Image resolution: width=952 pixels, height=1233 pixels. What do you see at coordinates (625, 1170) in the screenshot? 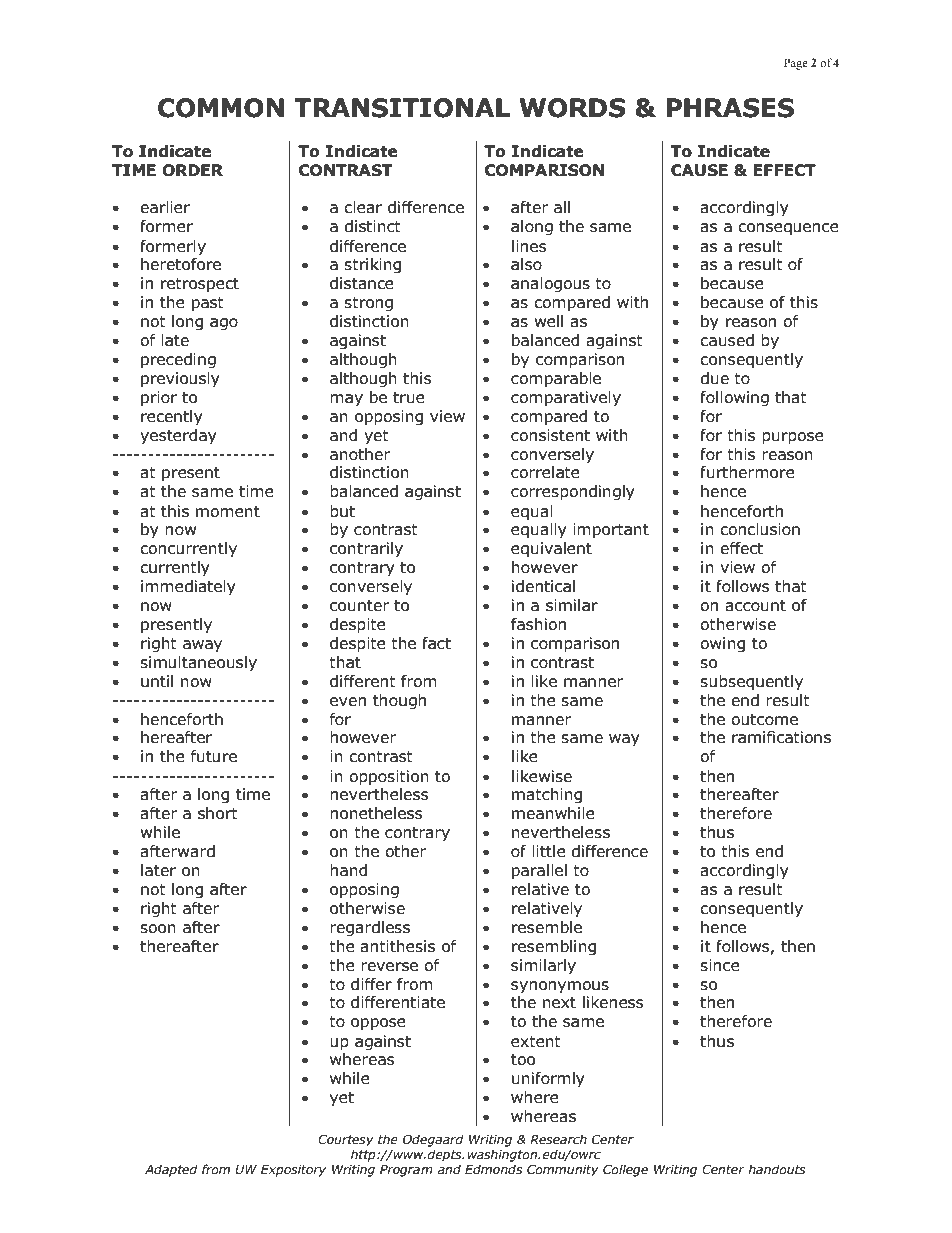
I see `College` at bounding box center [625, 1170].
